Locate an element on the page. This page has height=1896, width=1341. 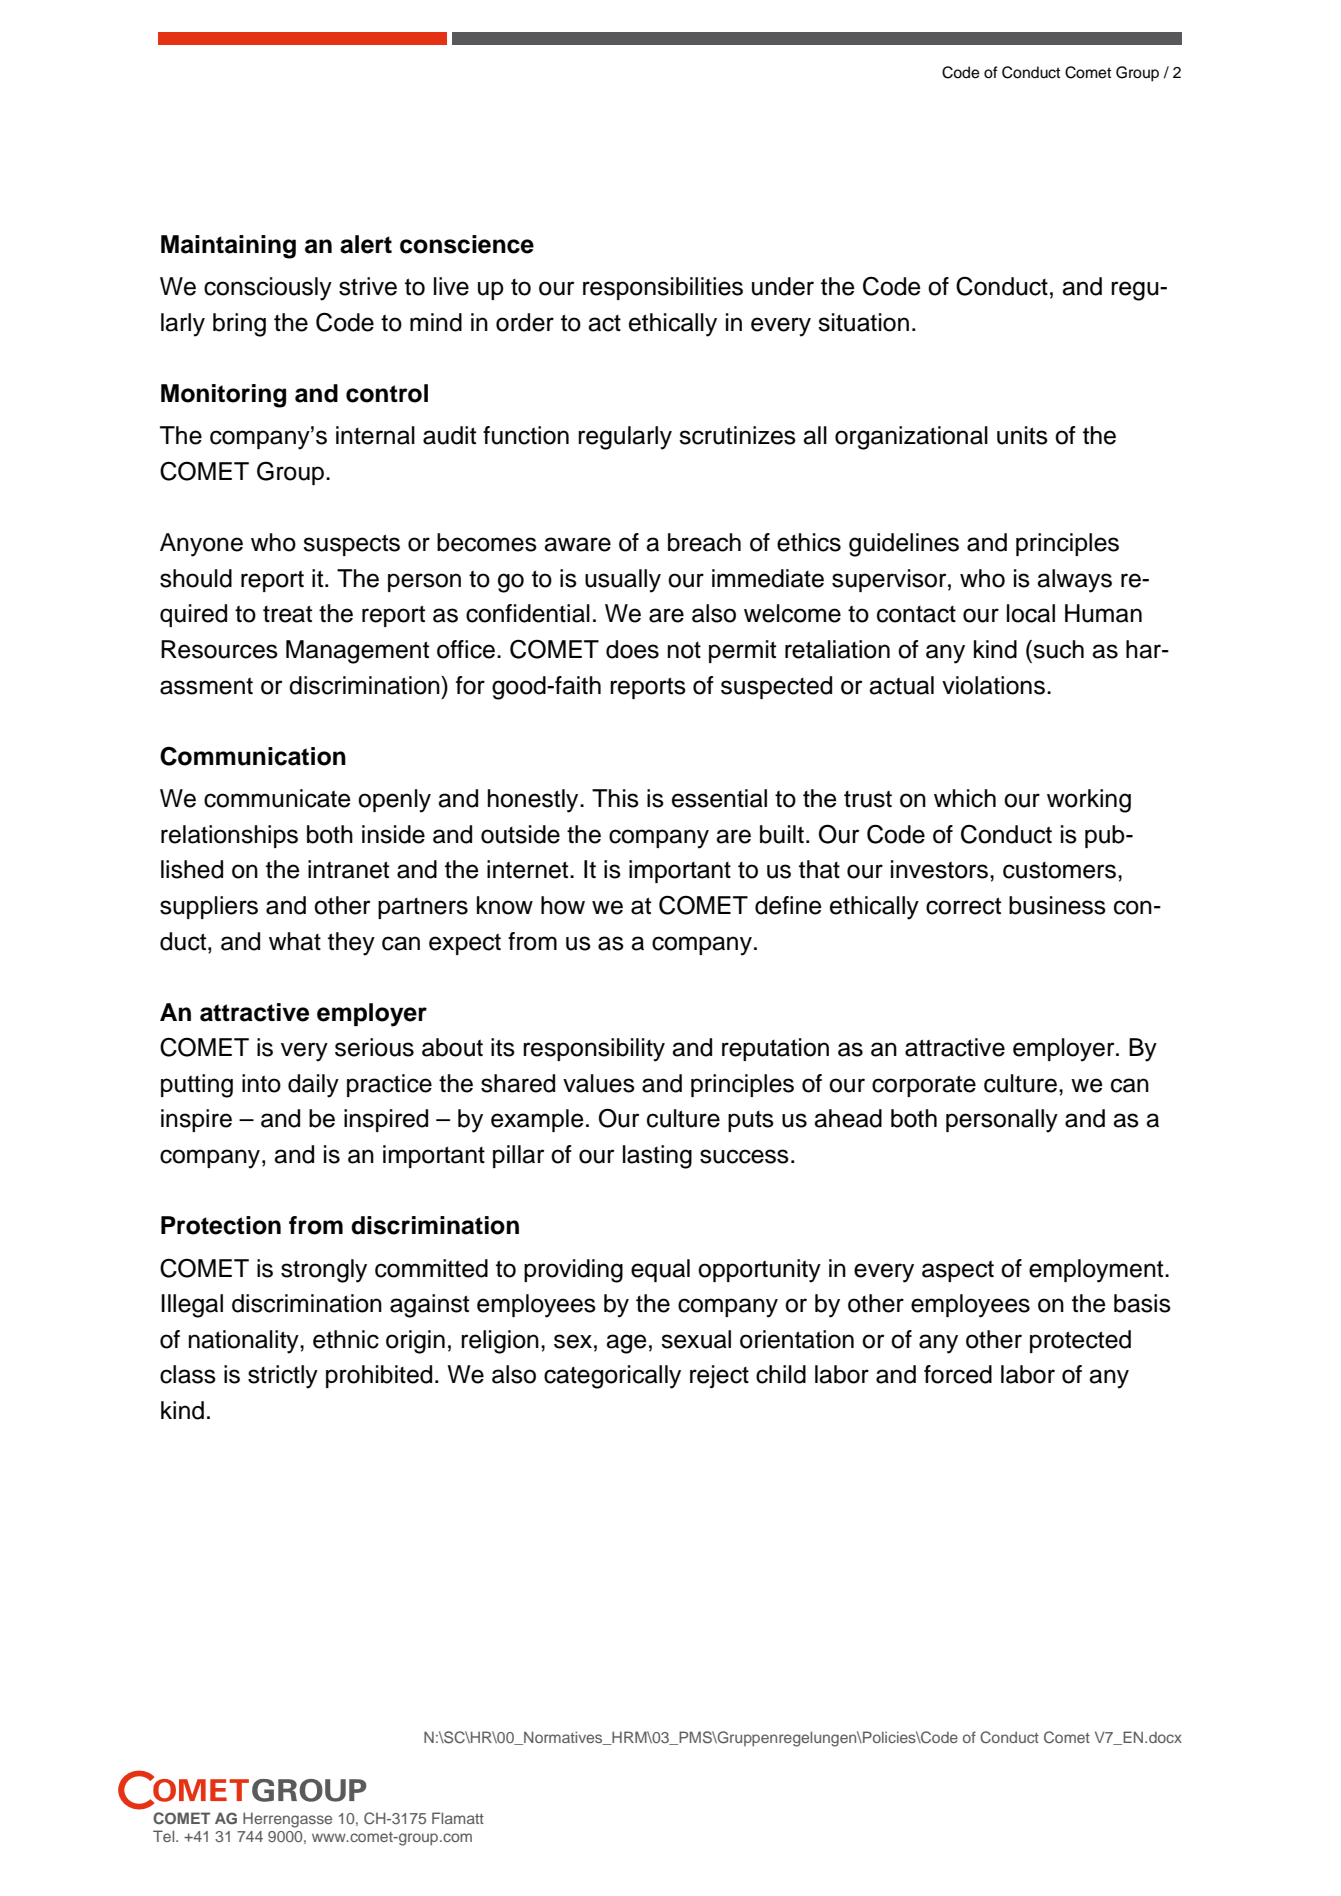
situation is located at coordinates (863, 322).
